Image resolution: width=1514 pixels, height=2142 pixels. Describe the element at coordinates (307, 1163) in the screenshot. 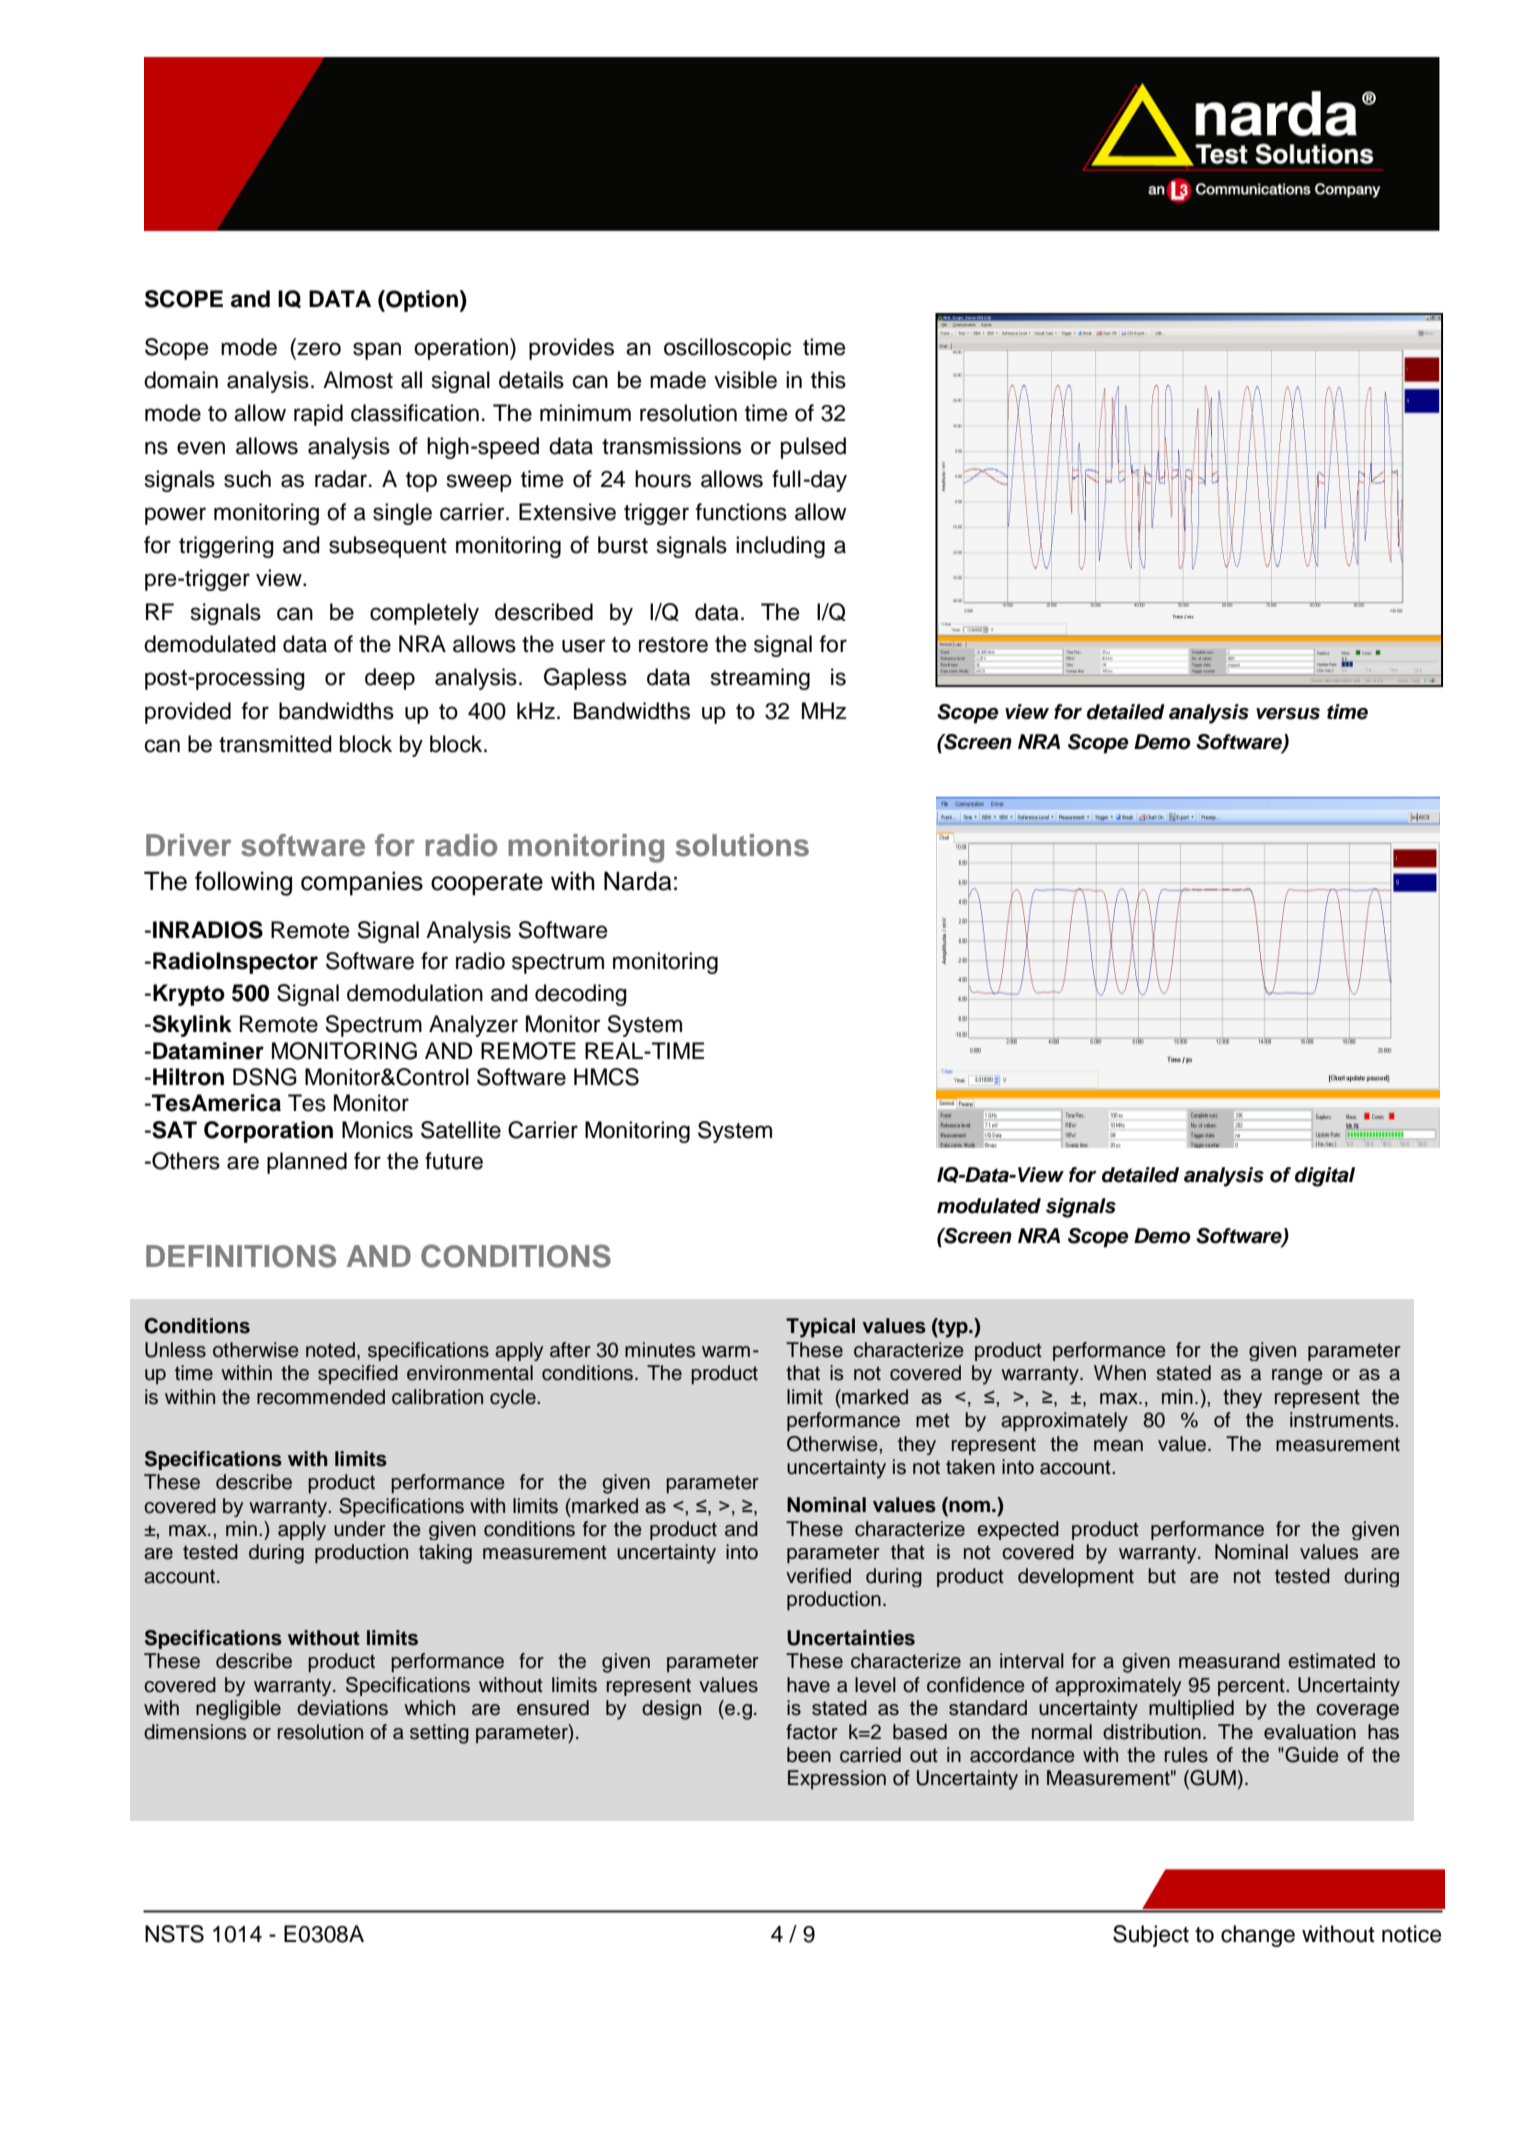

I see `planned` at that location.
